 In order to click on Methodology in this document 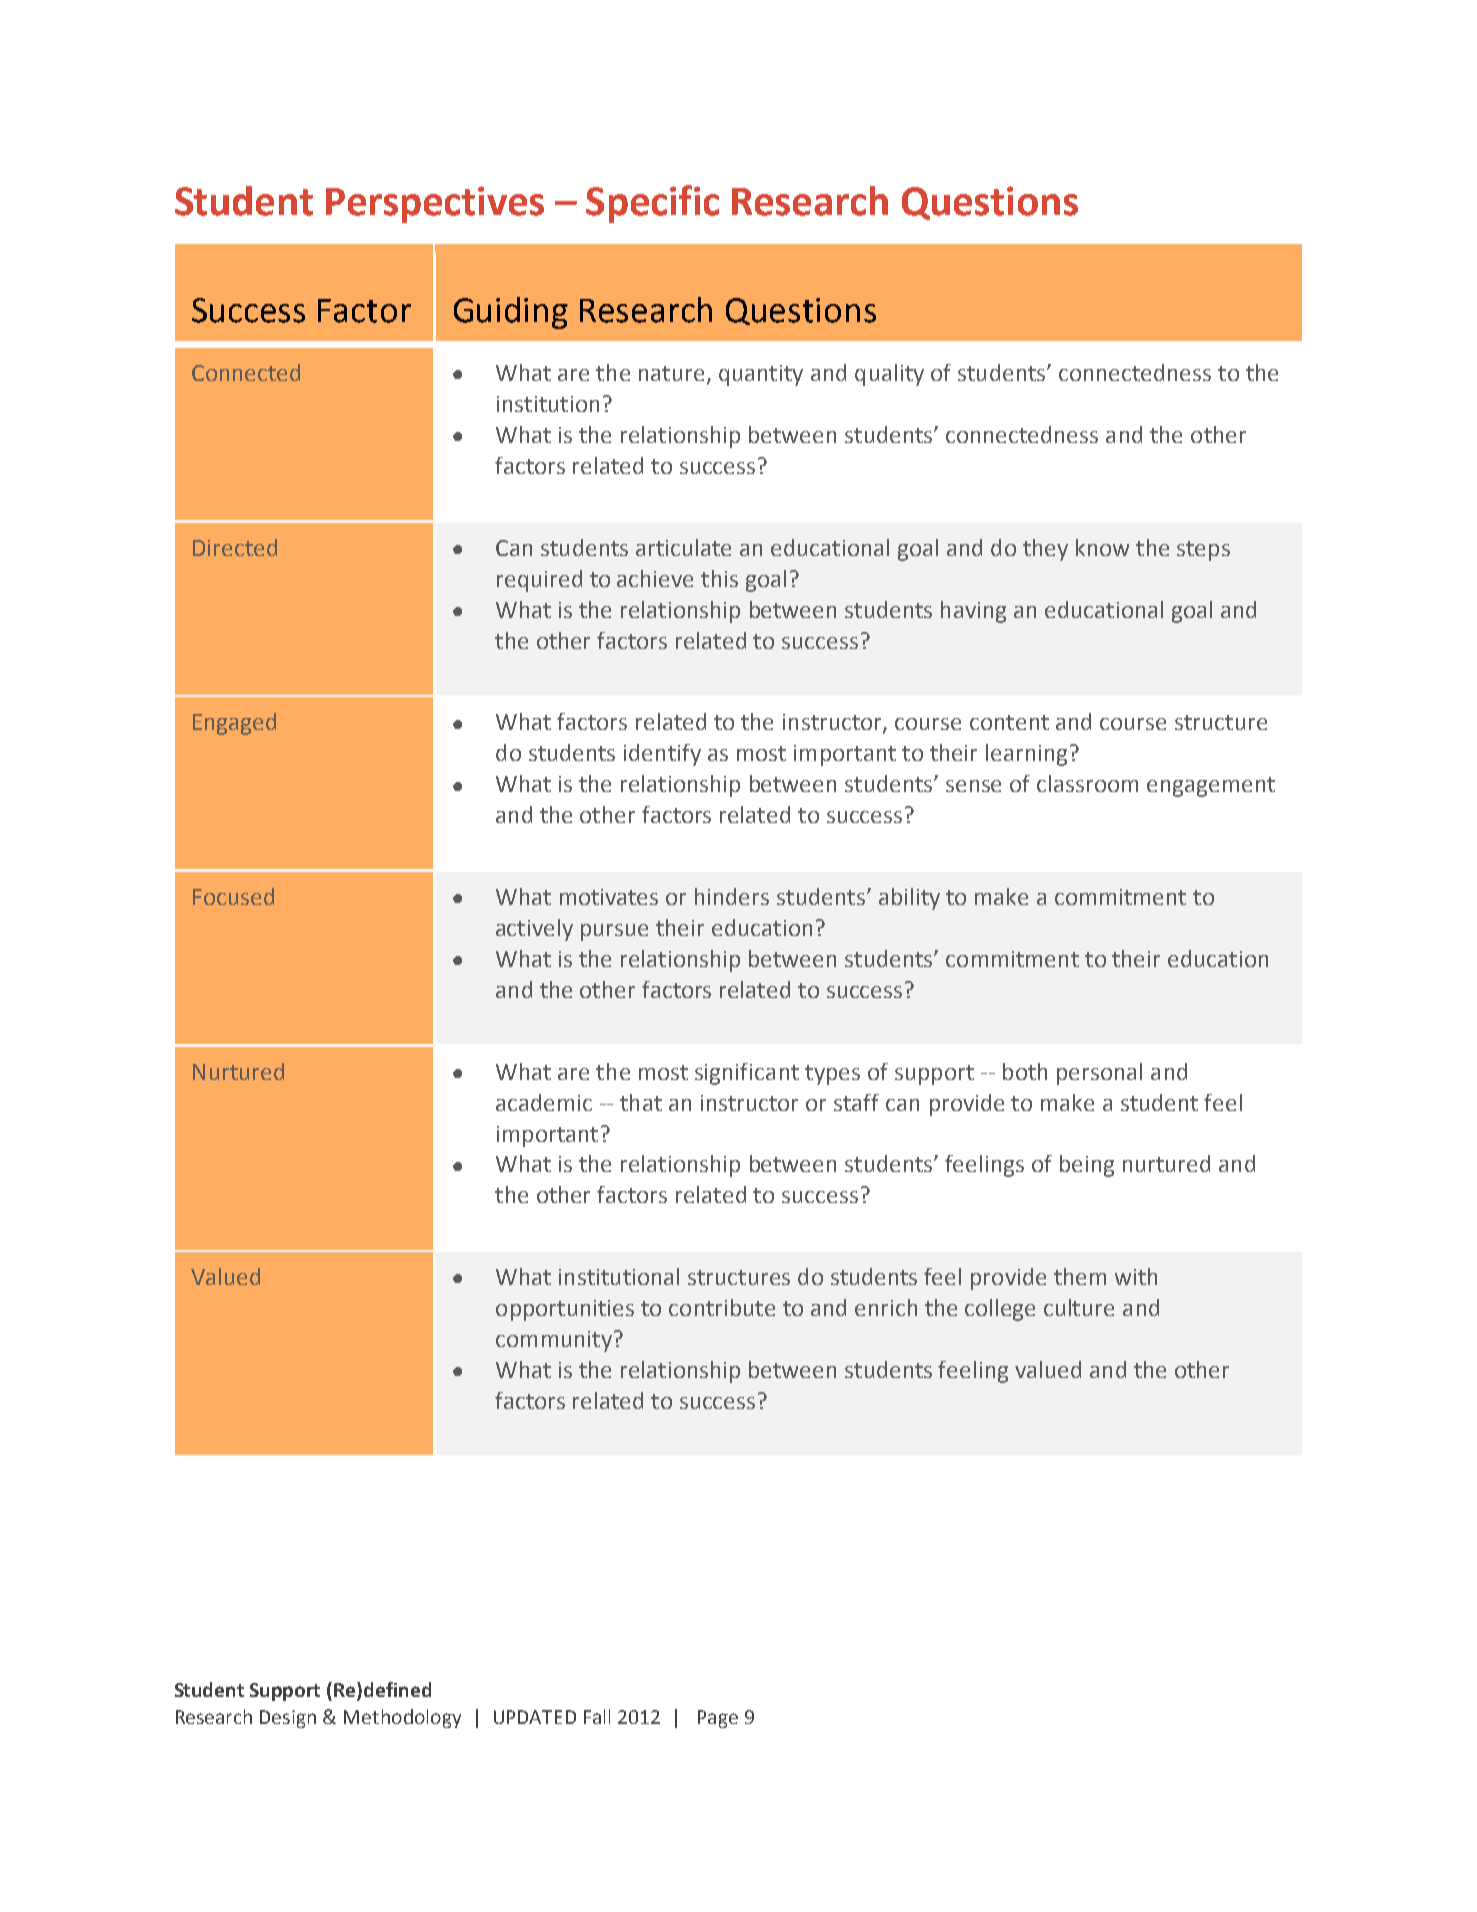, I will do `click(402, 1718)`.
